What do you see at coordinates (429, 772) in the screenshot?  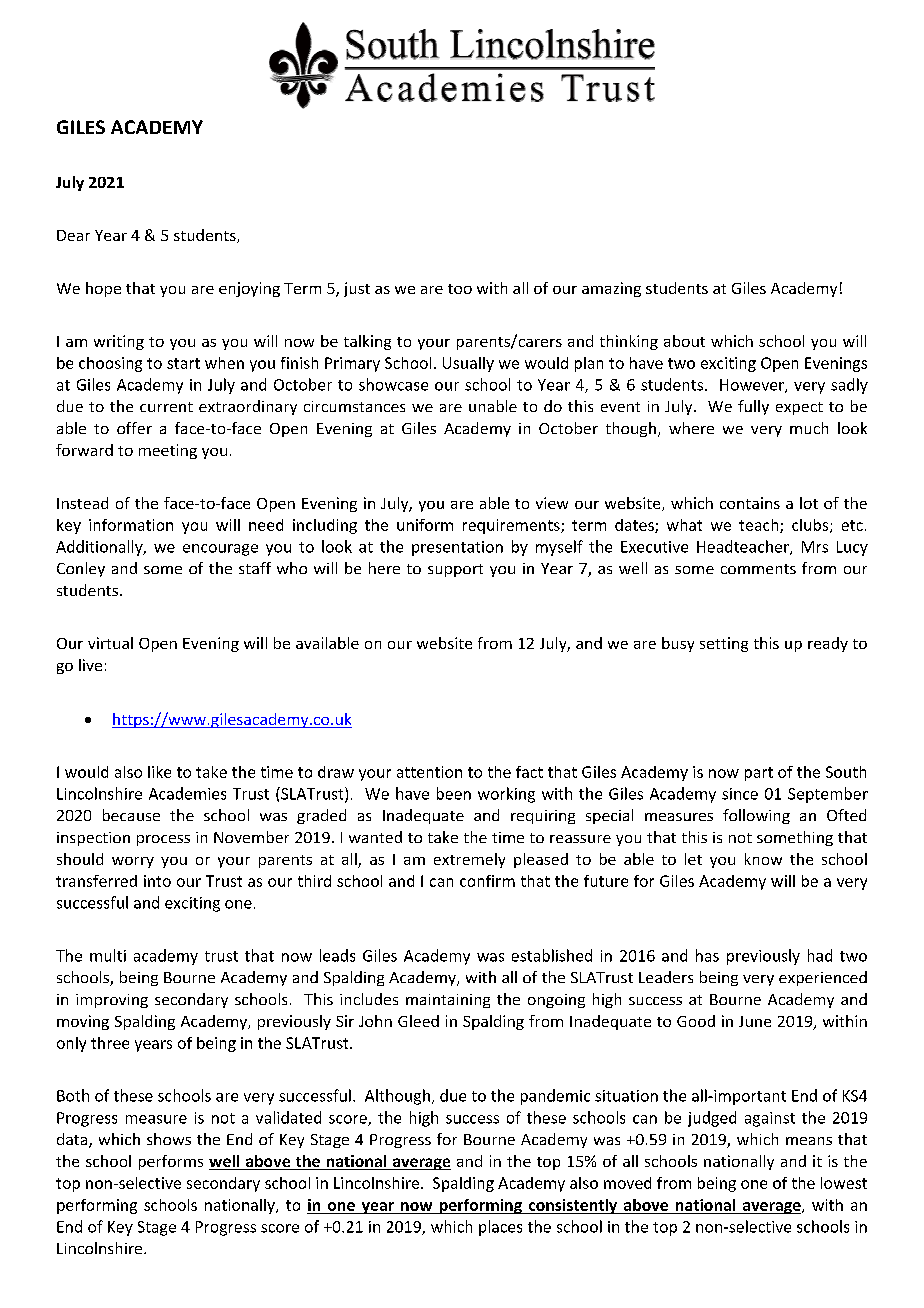 I see `attention` at bounding box center [429, 772].
